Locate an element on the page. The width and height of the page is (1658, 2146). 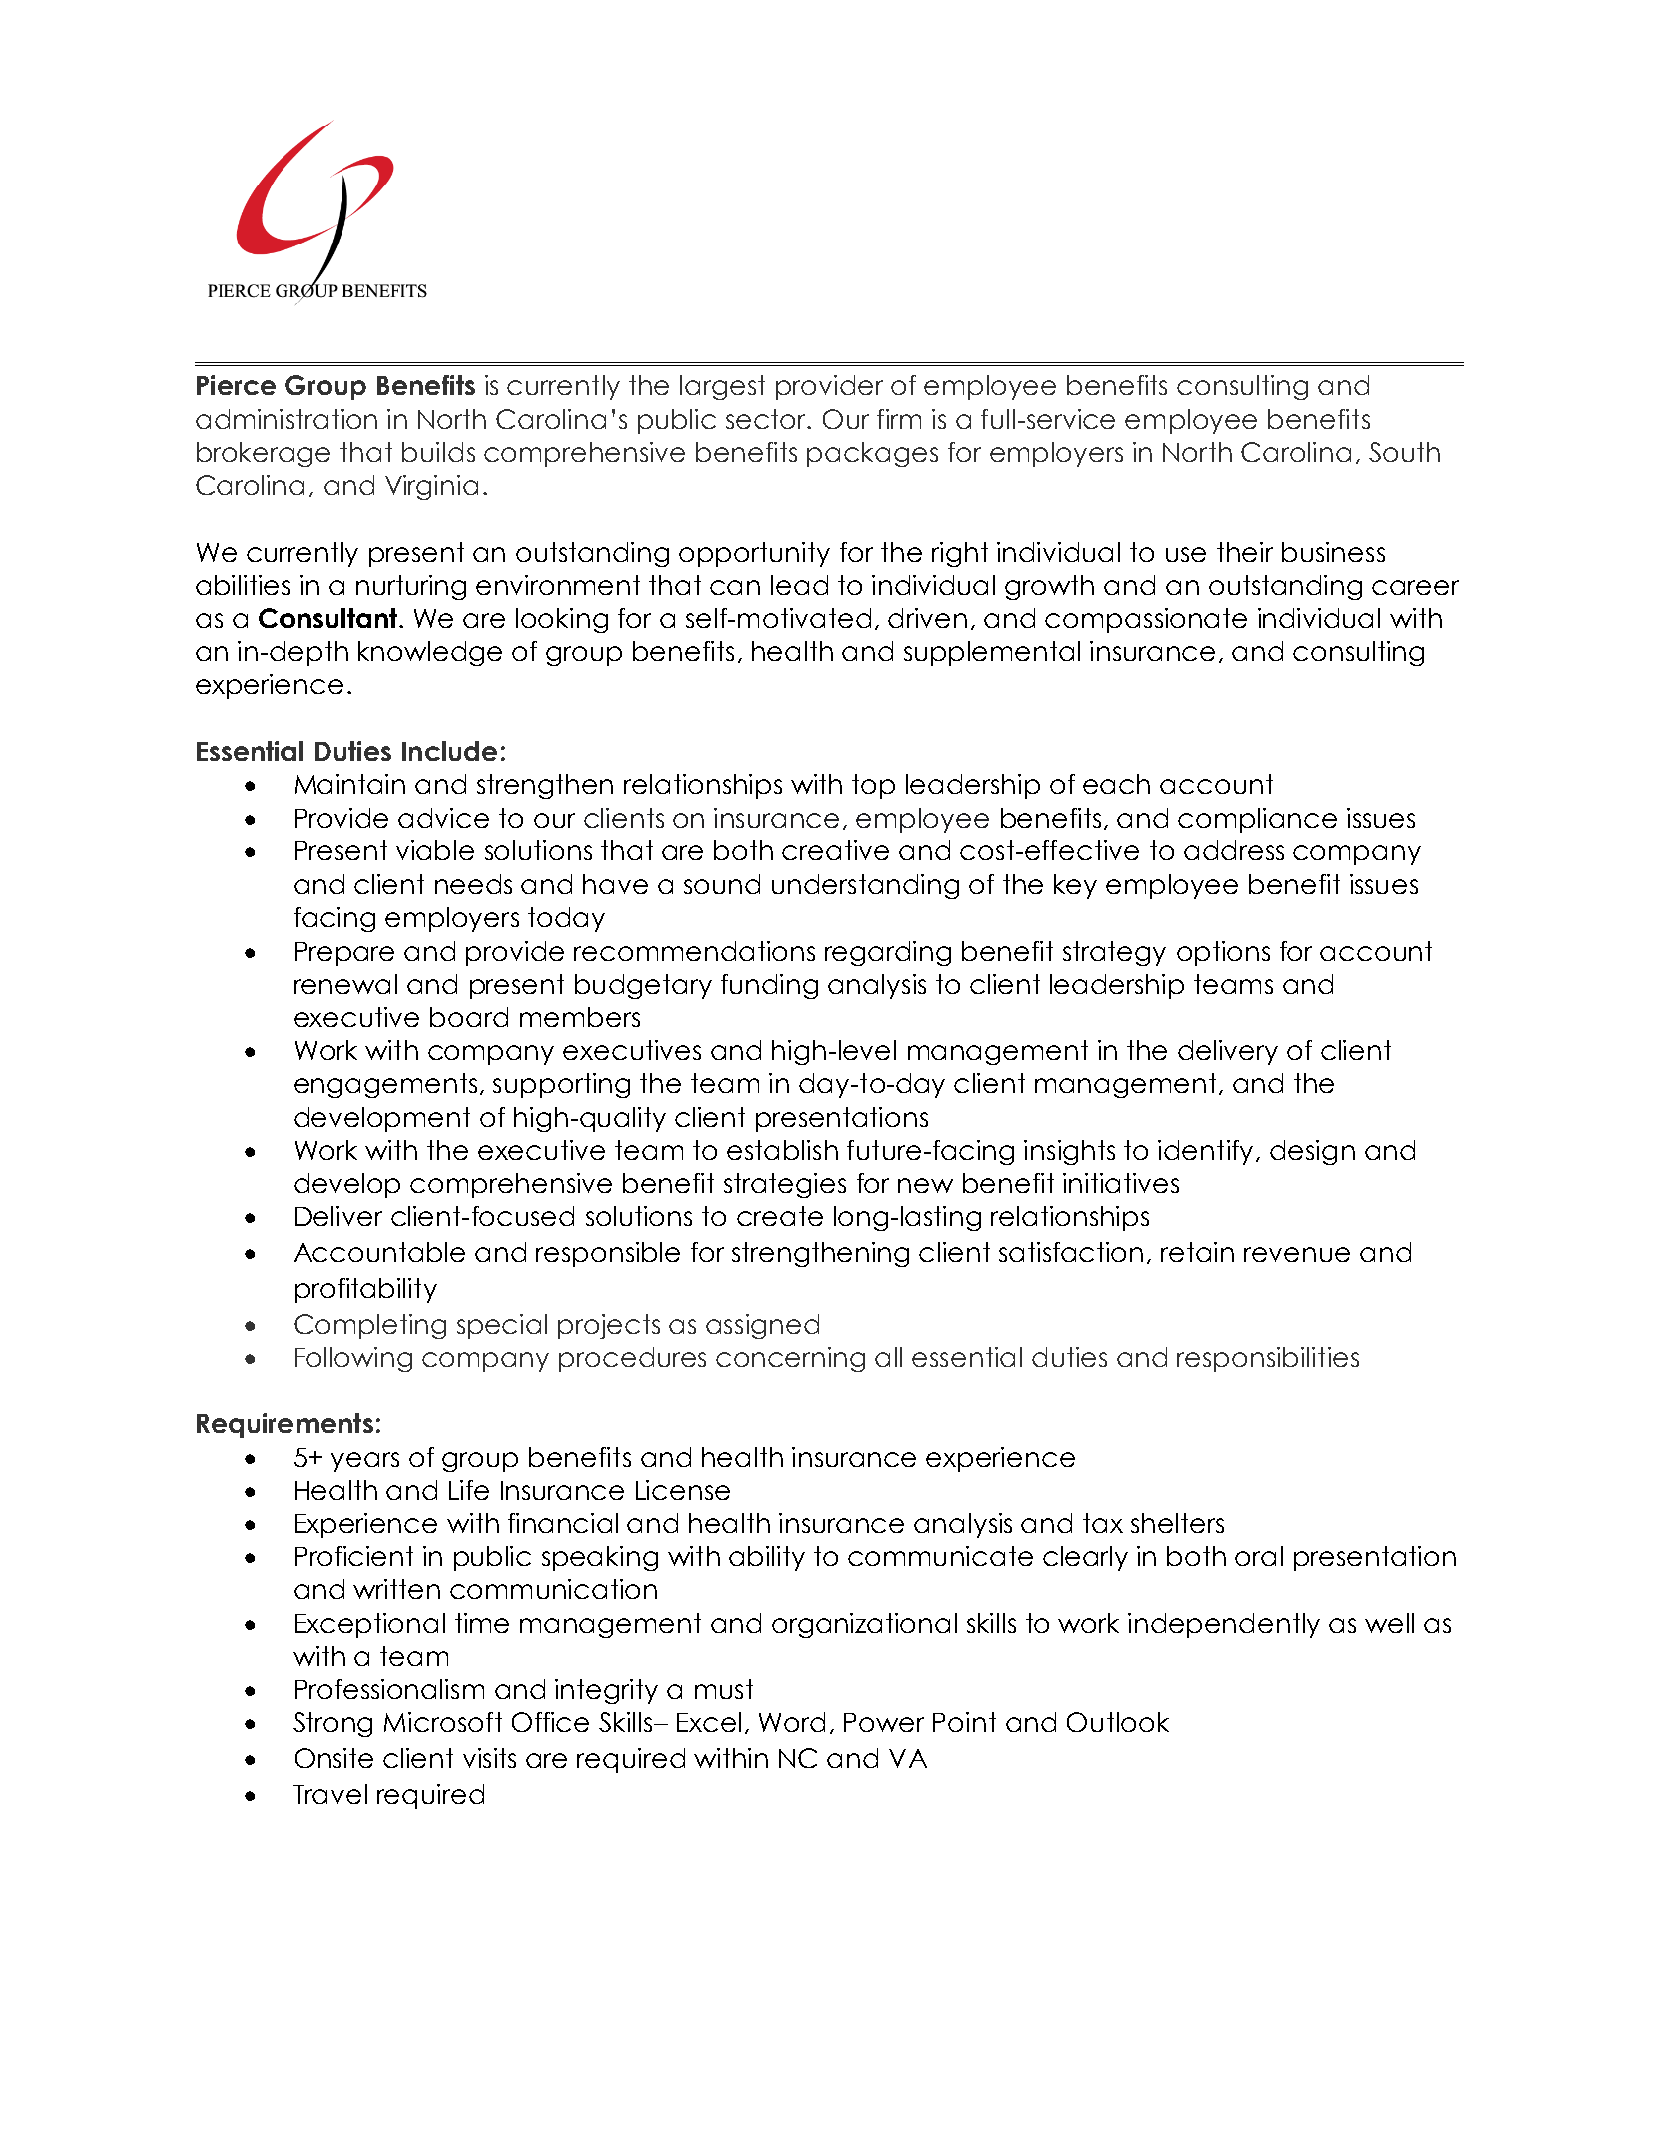
viable is located at coordinates (435, 850).
